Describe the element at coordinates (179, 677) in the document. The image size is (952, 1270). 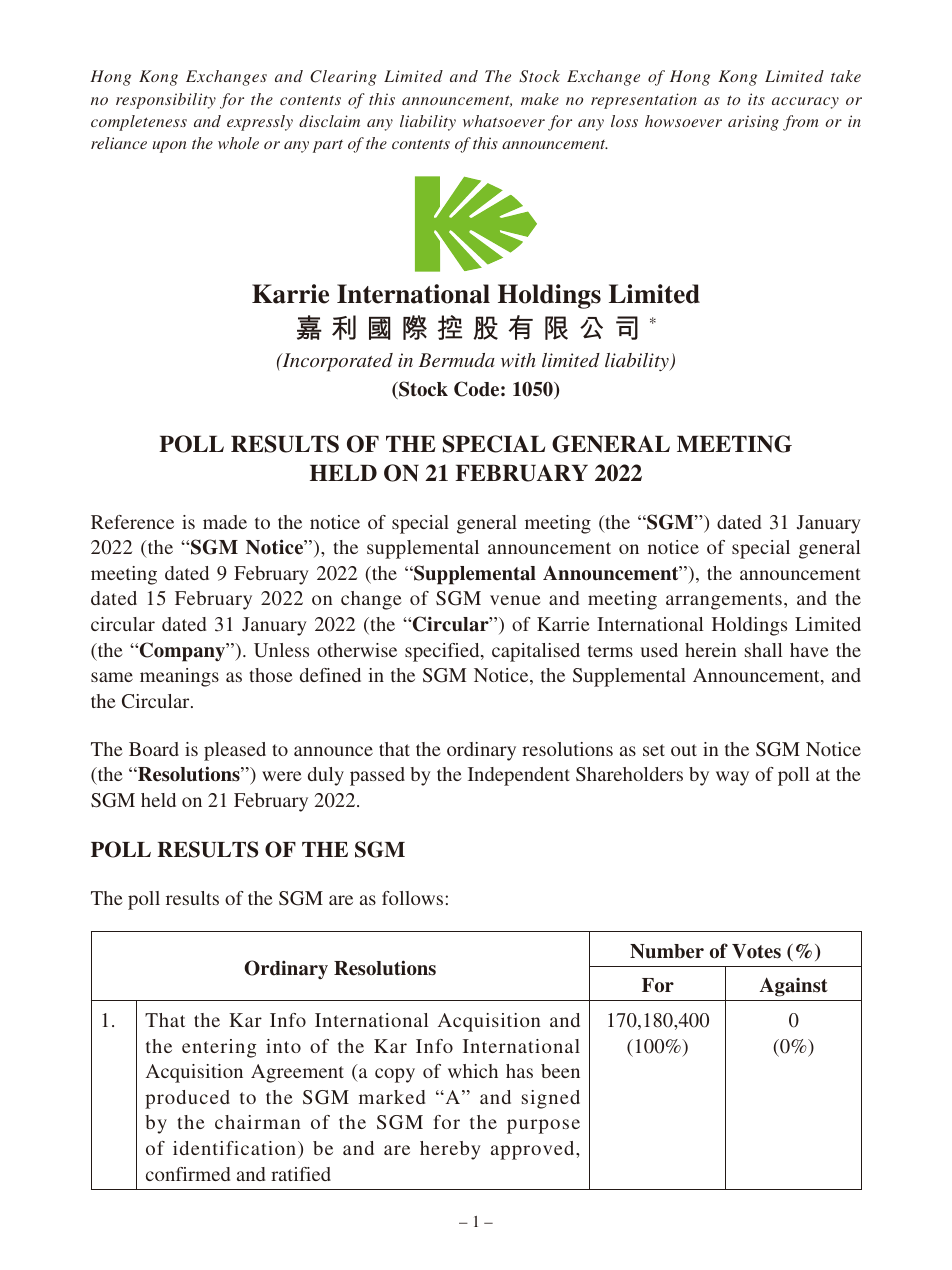
I see `meanings` at that location.
